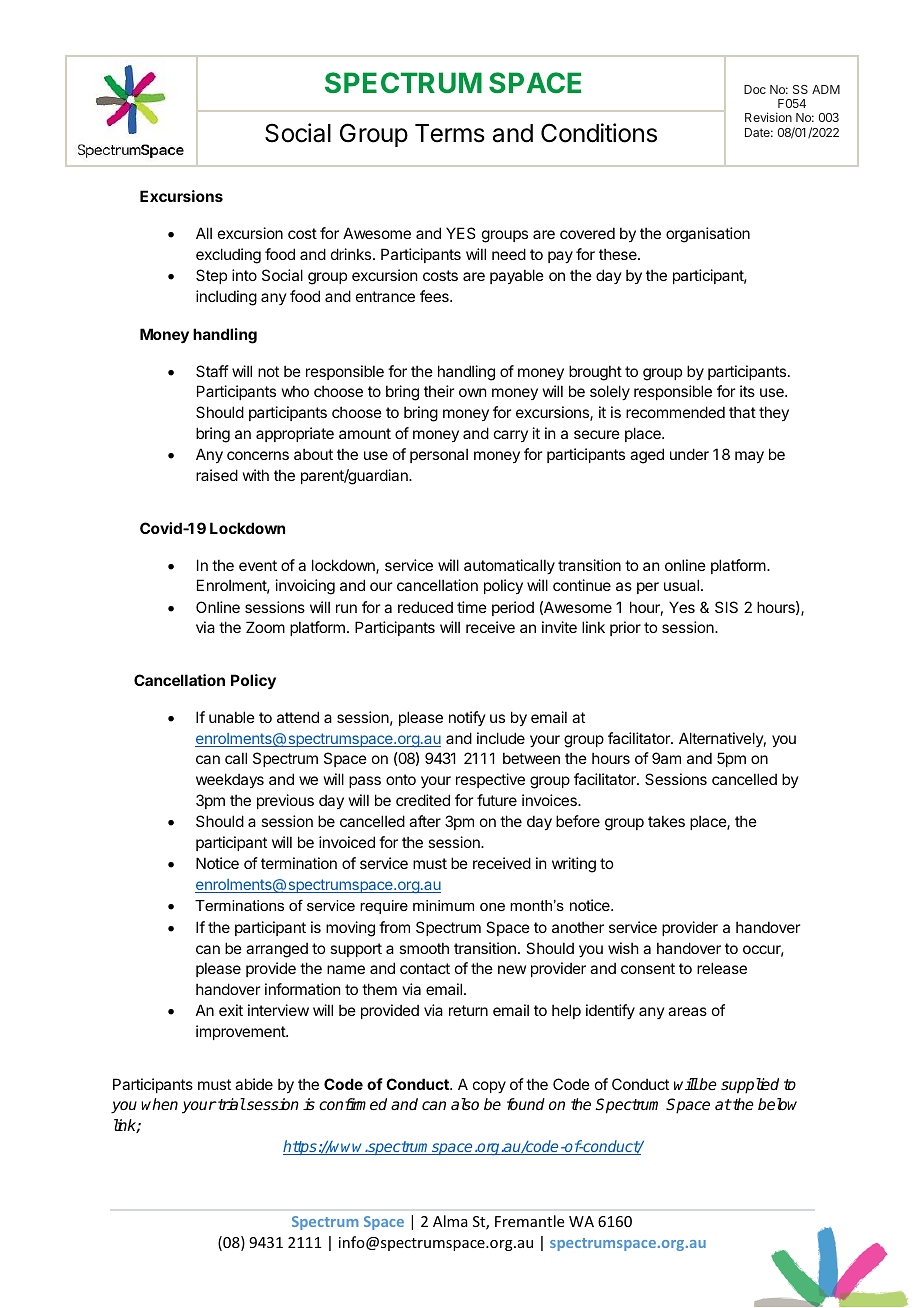 The image size is (924, 1308). What do you see at coordinates (450, 133) in the image?
I see `Terms` at bounding box center [450, 133].
